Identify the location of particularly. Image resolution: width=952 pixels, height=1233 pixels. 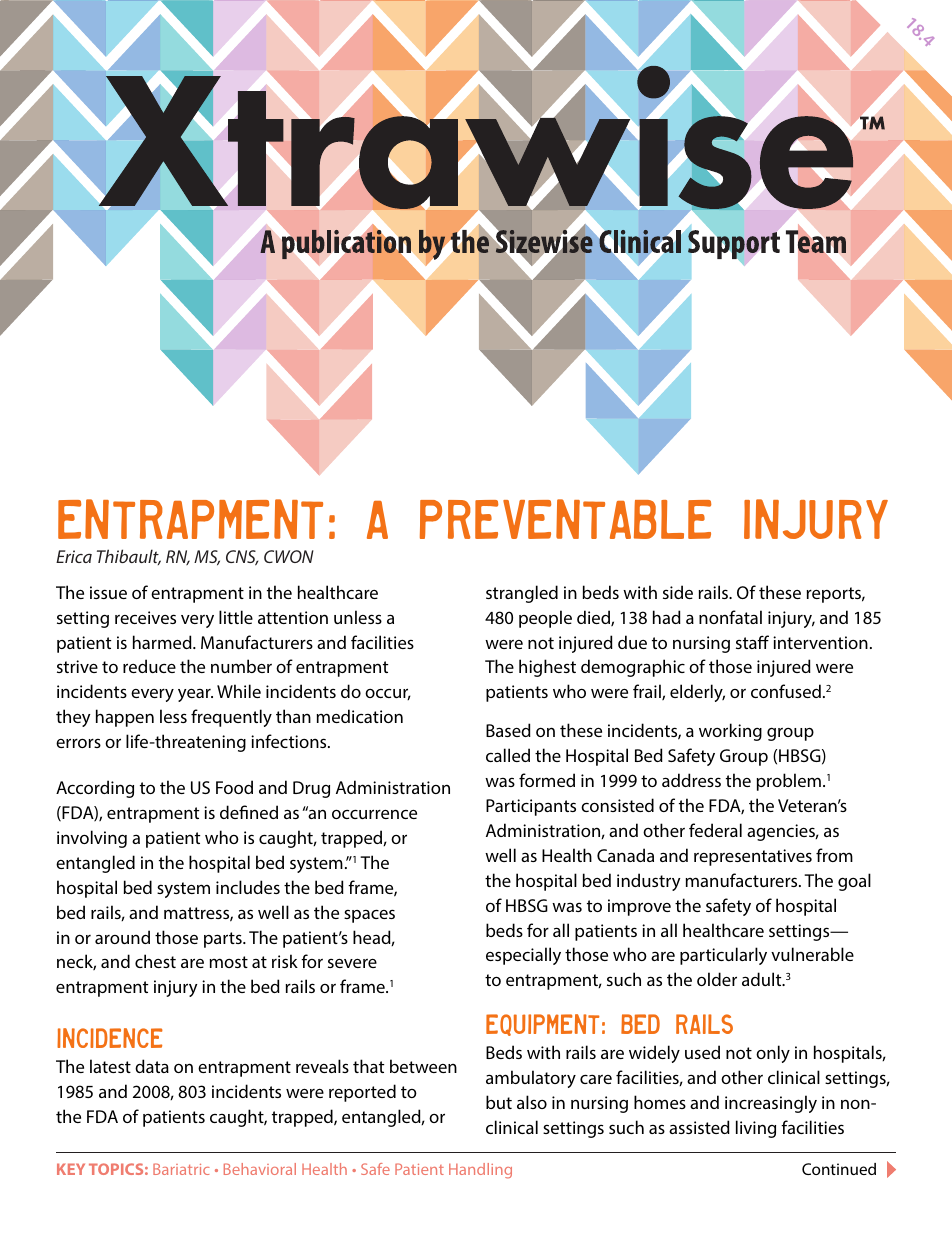
(723, 956).
